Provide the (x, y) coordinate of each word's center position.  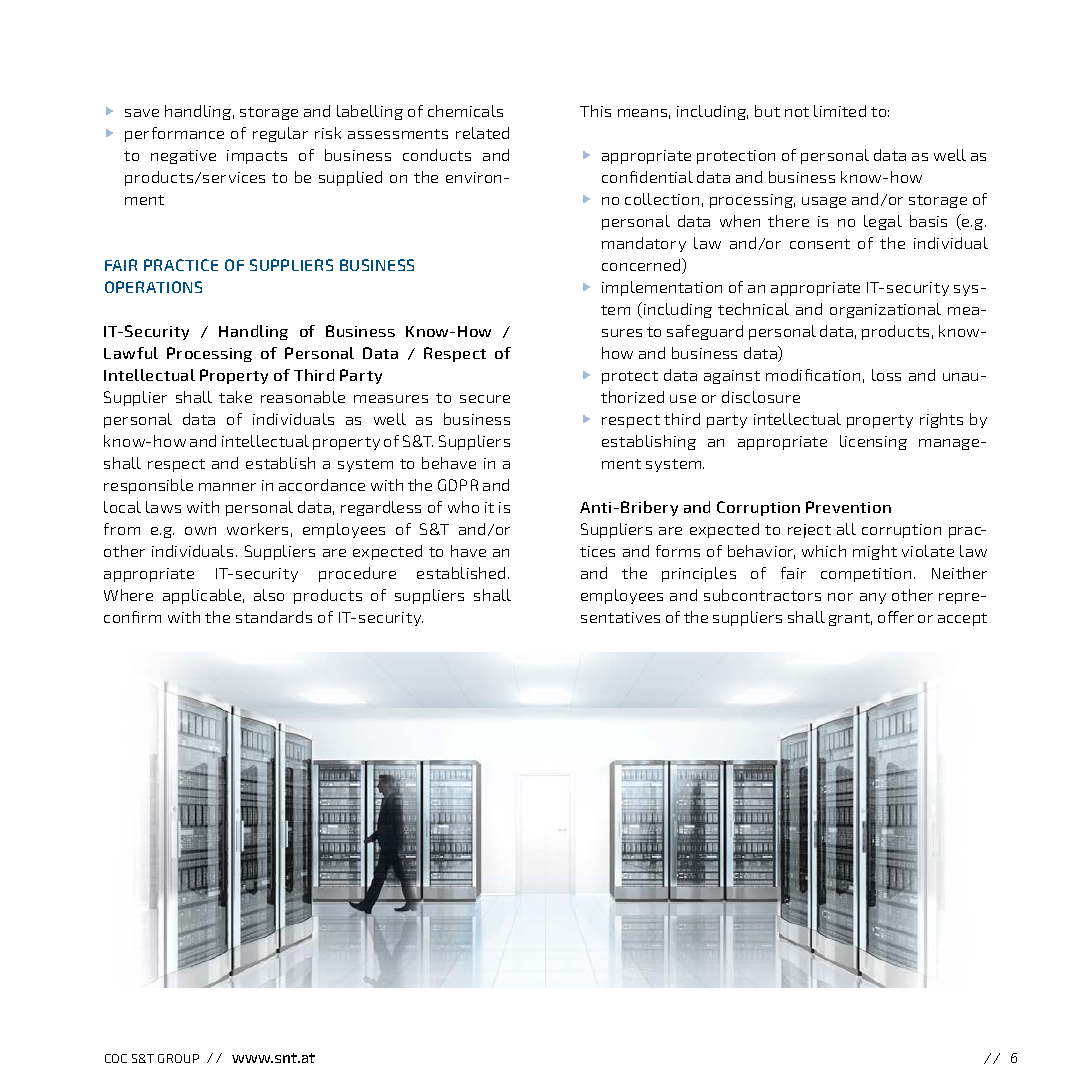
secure (485, 399)
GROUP (178, 1058)
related (482, 133)
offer (896, 617)
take (235, 397)
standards (274, 617)
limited (840, 111)
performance (174, 134)
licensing (873, 442)
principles (699, 574)
